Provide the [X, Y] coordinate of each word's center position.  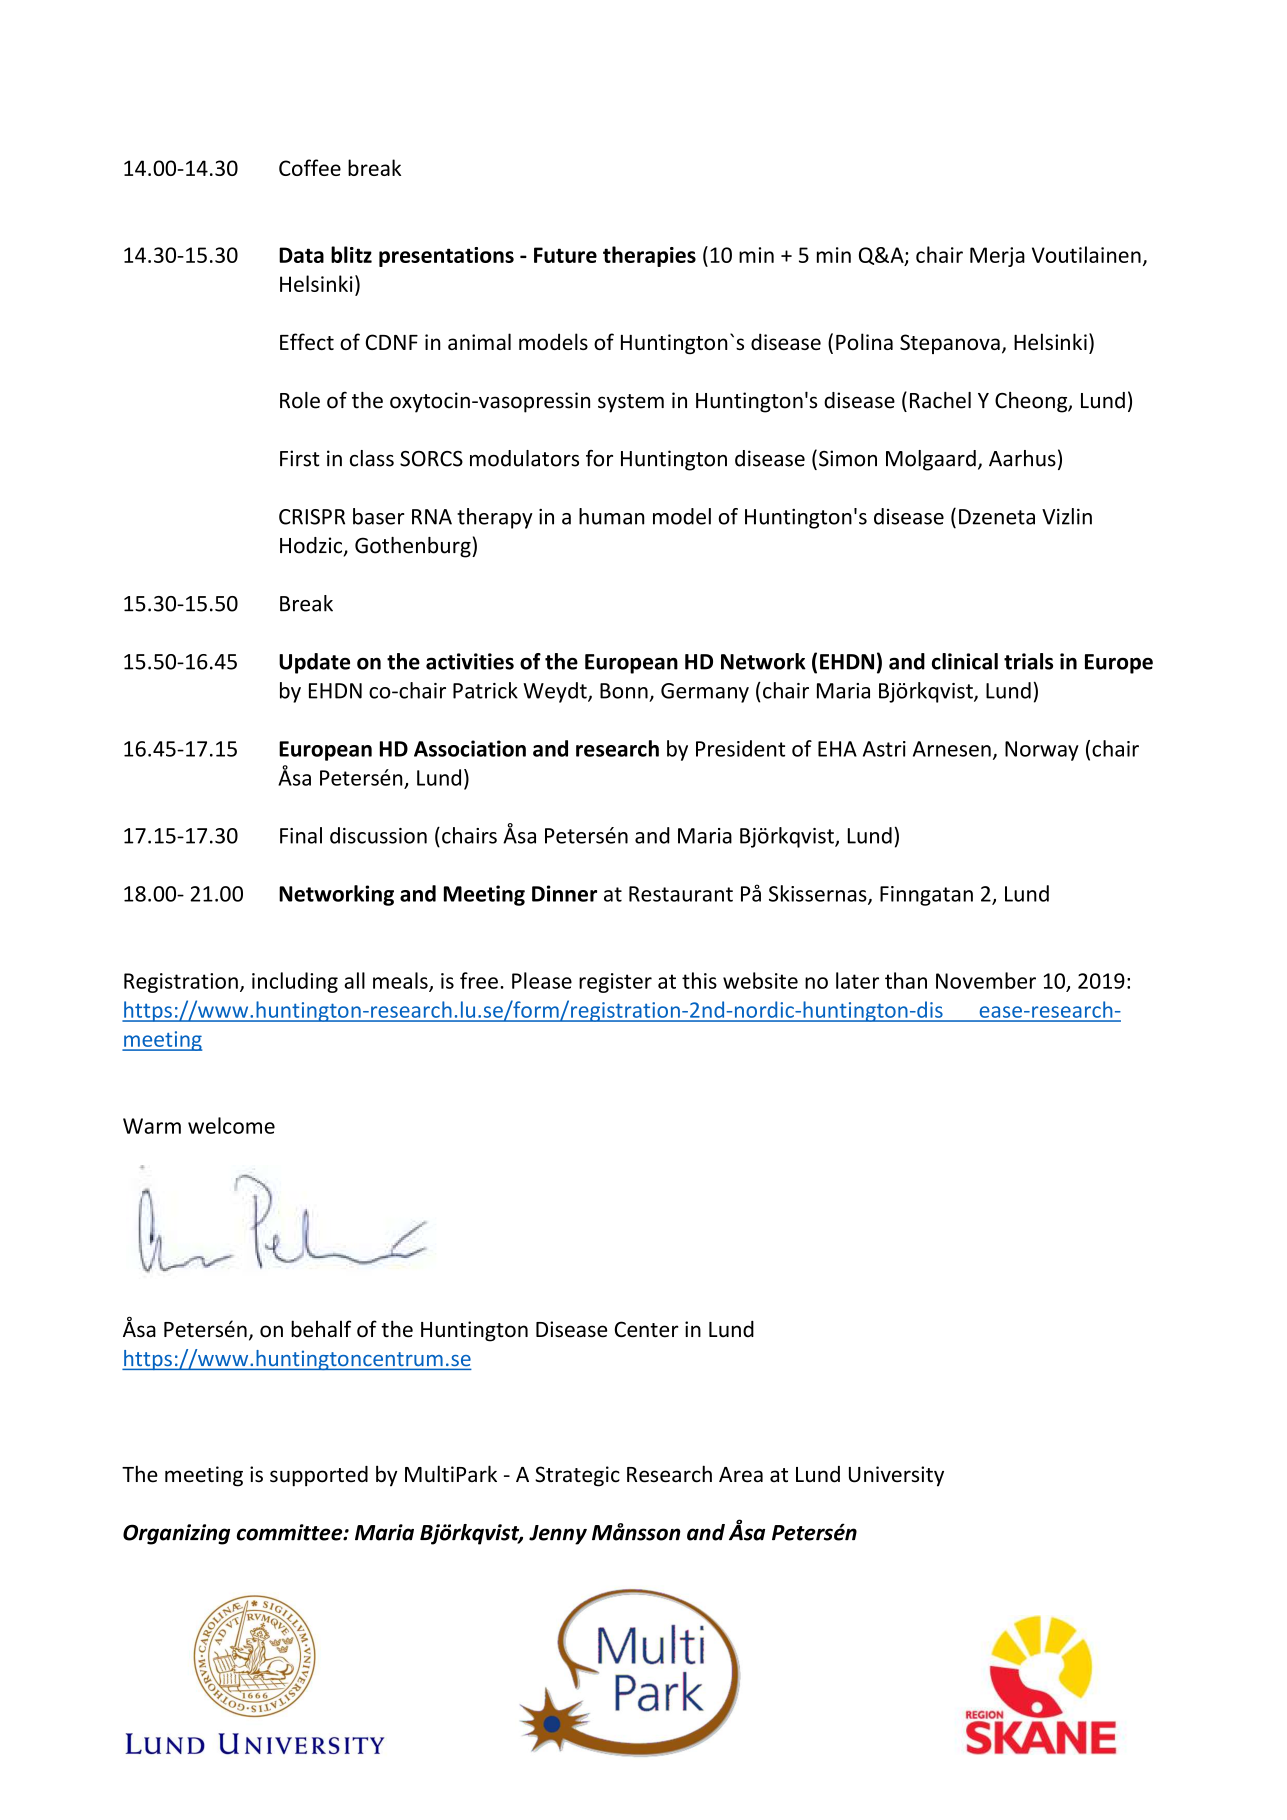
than [906, 980]
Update [314, 663]
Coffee [310, 167]
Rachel [940, 400]
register [615, 983]
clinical [965, 661]
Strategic [577, 1476]
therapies [649, 256]
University [896, 1476]
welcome [231, 1125]
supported [319, 1476]
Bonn [624, 691]
